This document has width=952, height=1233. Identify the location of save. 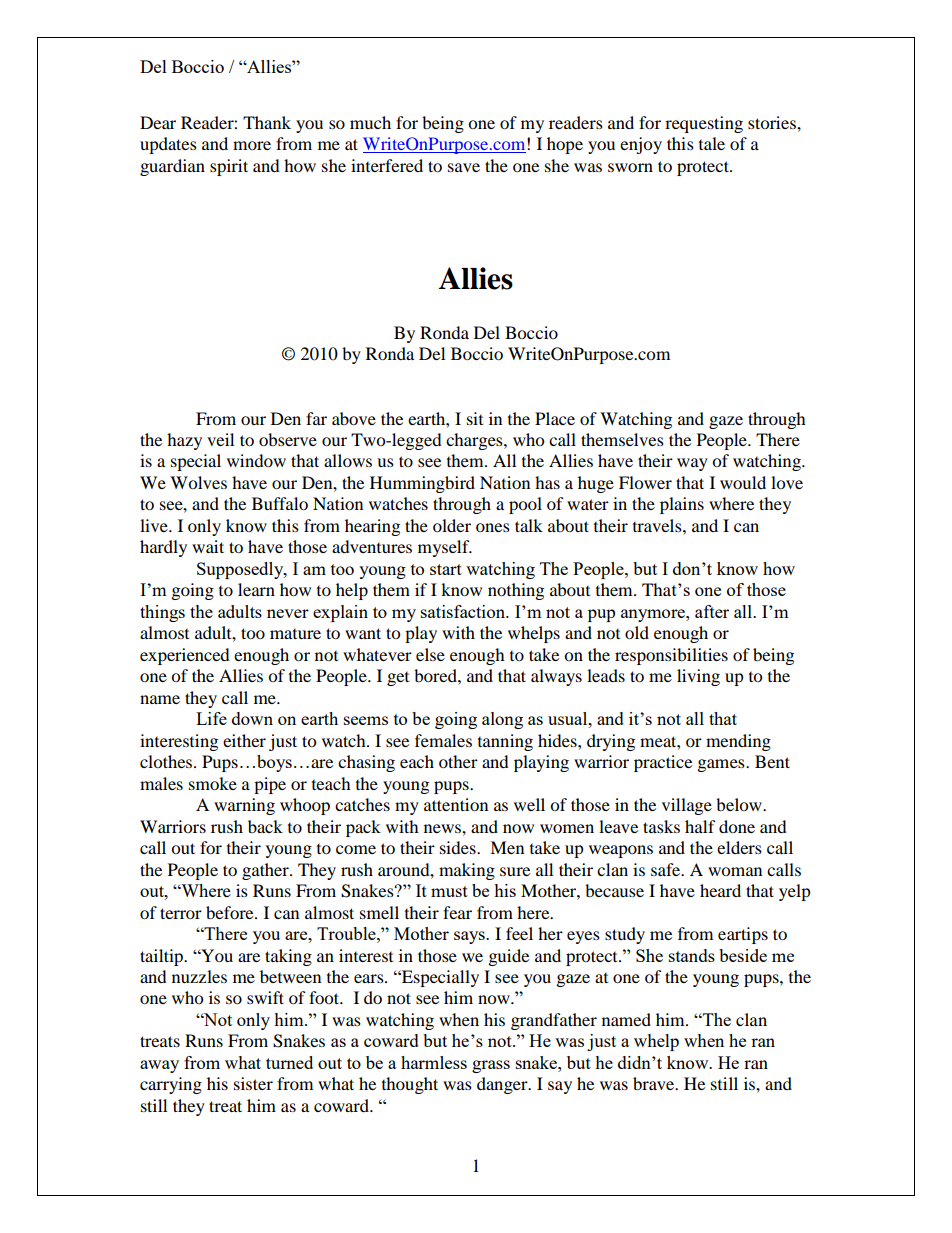
(464, 167).
